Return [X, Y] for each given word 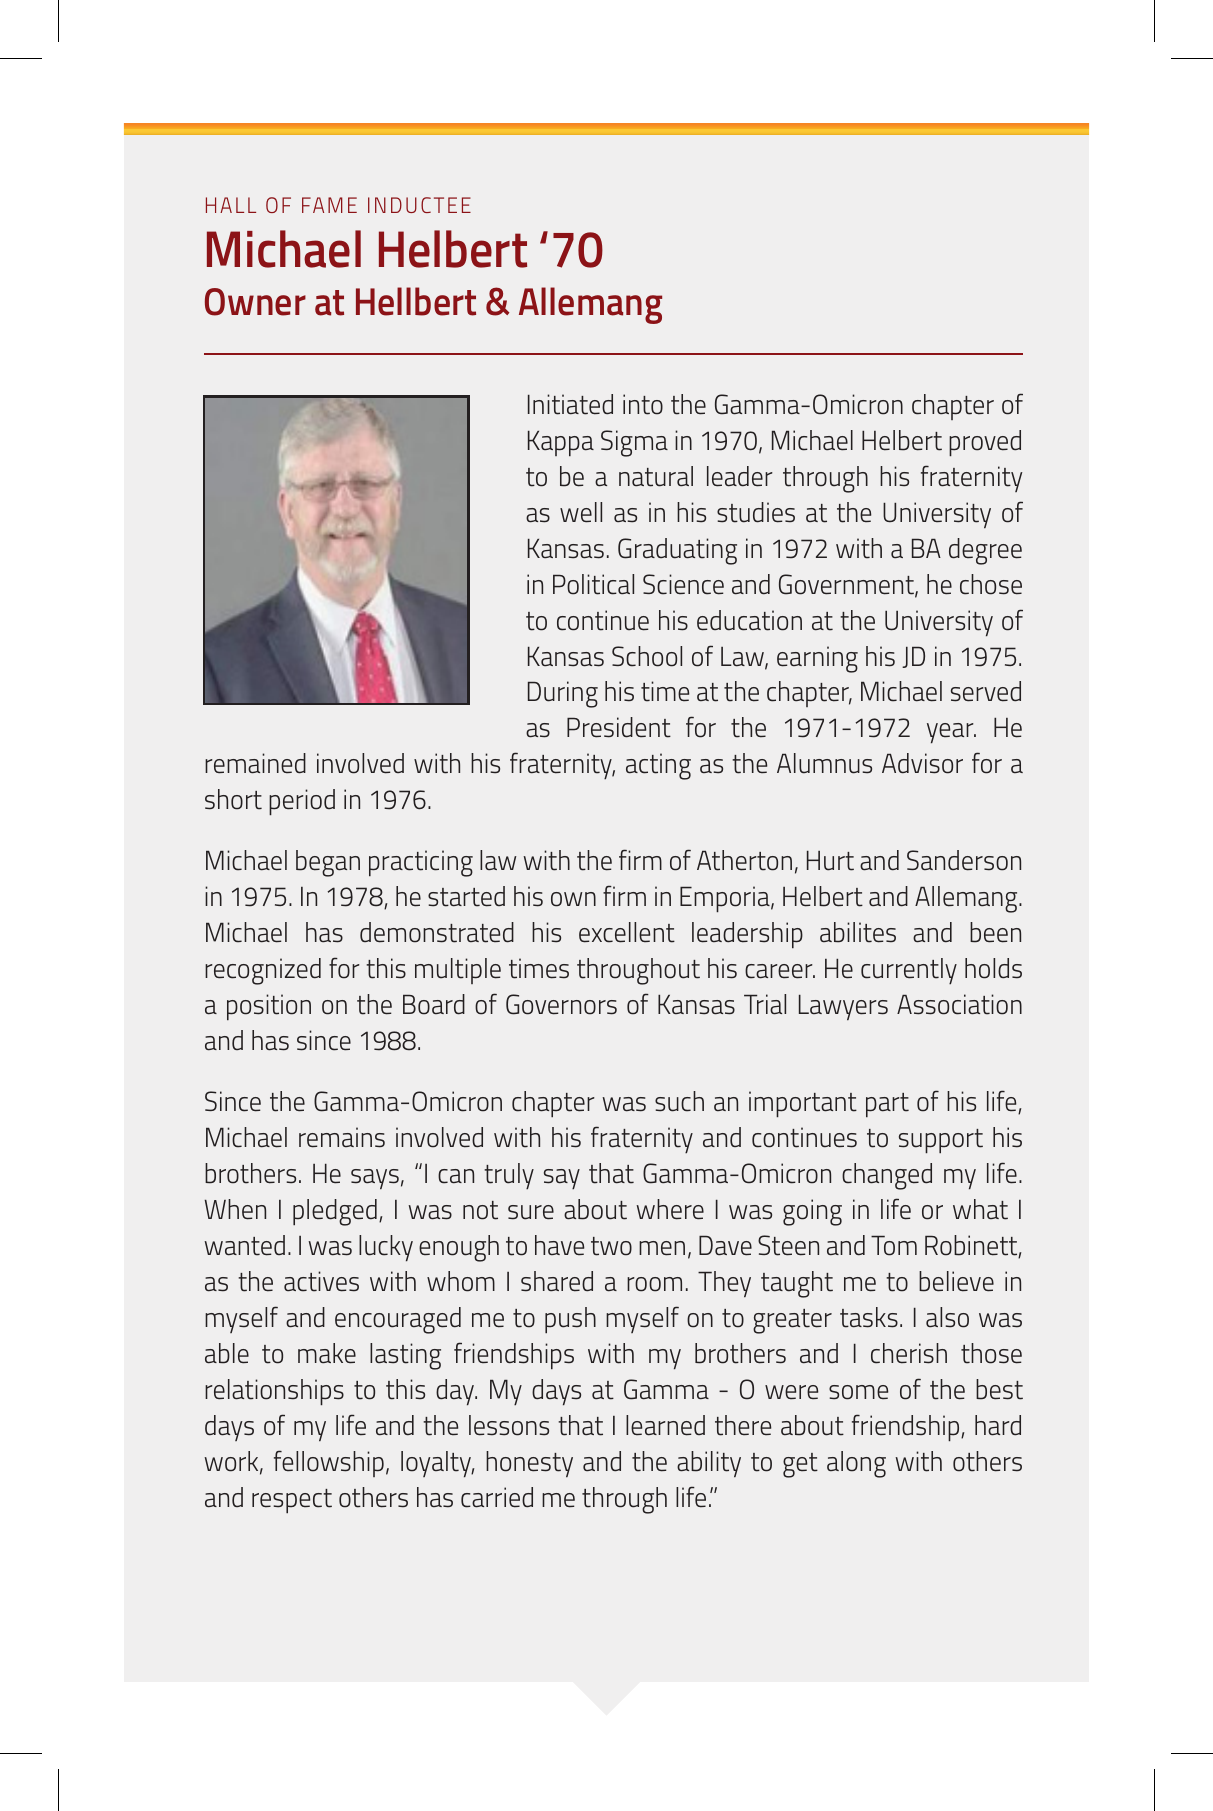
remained [255, 763]
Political [593, 584]
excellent [627, 932]
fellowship [329, 1463]
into [643, 404]
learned [665, 1425]
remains [342, 1137]
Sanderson [964, 860]
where [670, 1209]
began [328, 863]
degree [985, 551]
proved [985, 443]
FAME [329, 205]
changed [887, 1176]
